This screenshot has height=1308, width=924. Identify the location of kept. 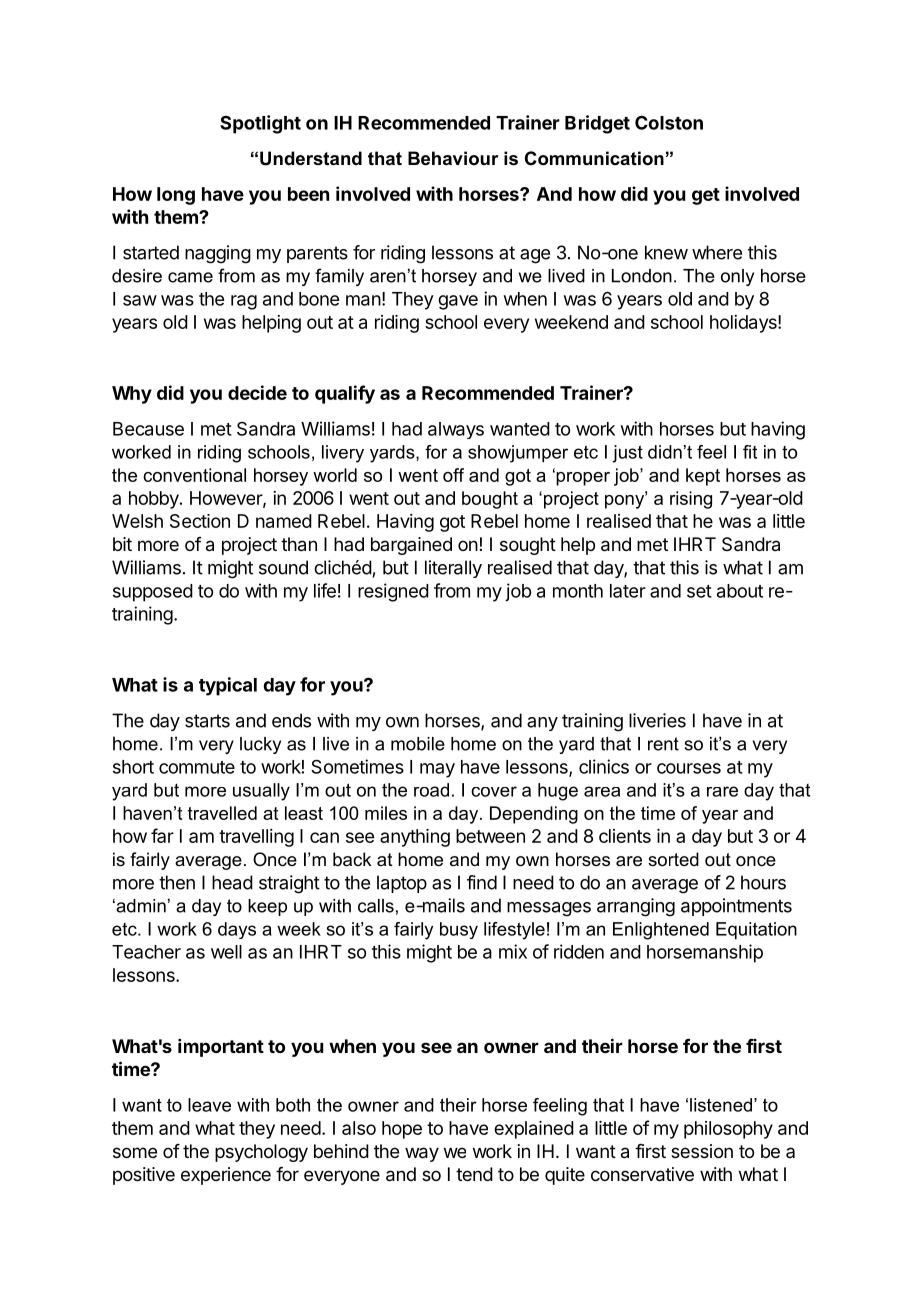
(703, 477).
